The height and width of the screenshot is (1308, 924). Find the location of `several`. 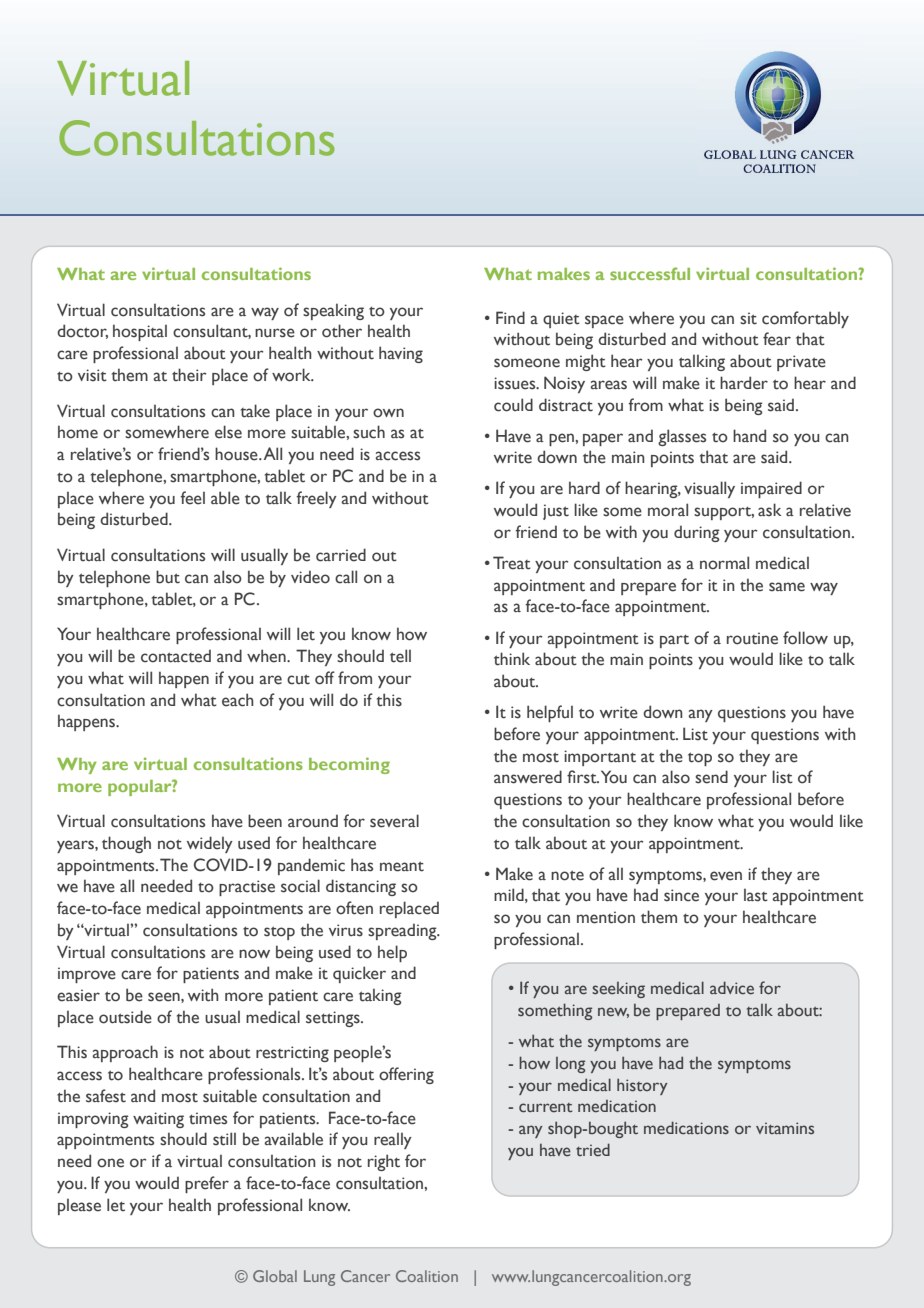

several is located at coordinates (394, 821).
